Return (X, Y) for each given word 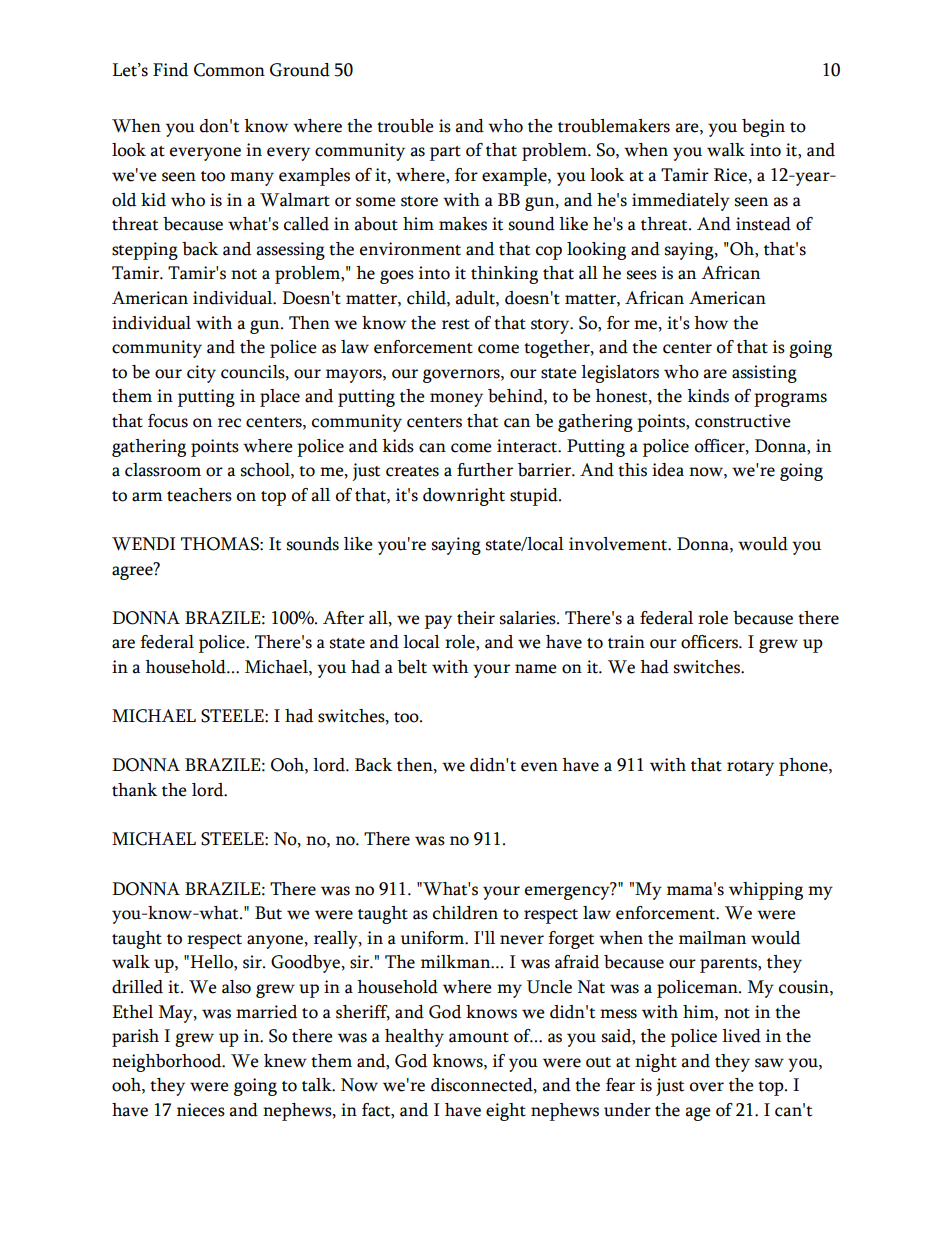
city (201, 374)
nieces (201, 1110)
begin (763, 128)
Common (229, 70)
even (539, 767)
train (626, 642)
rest (456, 324)
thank (134, 790)
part (445, 153)
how (711, 323)
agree (133, 572)
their (476, 618)
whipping (766, 891)
